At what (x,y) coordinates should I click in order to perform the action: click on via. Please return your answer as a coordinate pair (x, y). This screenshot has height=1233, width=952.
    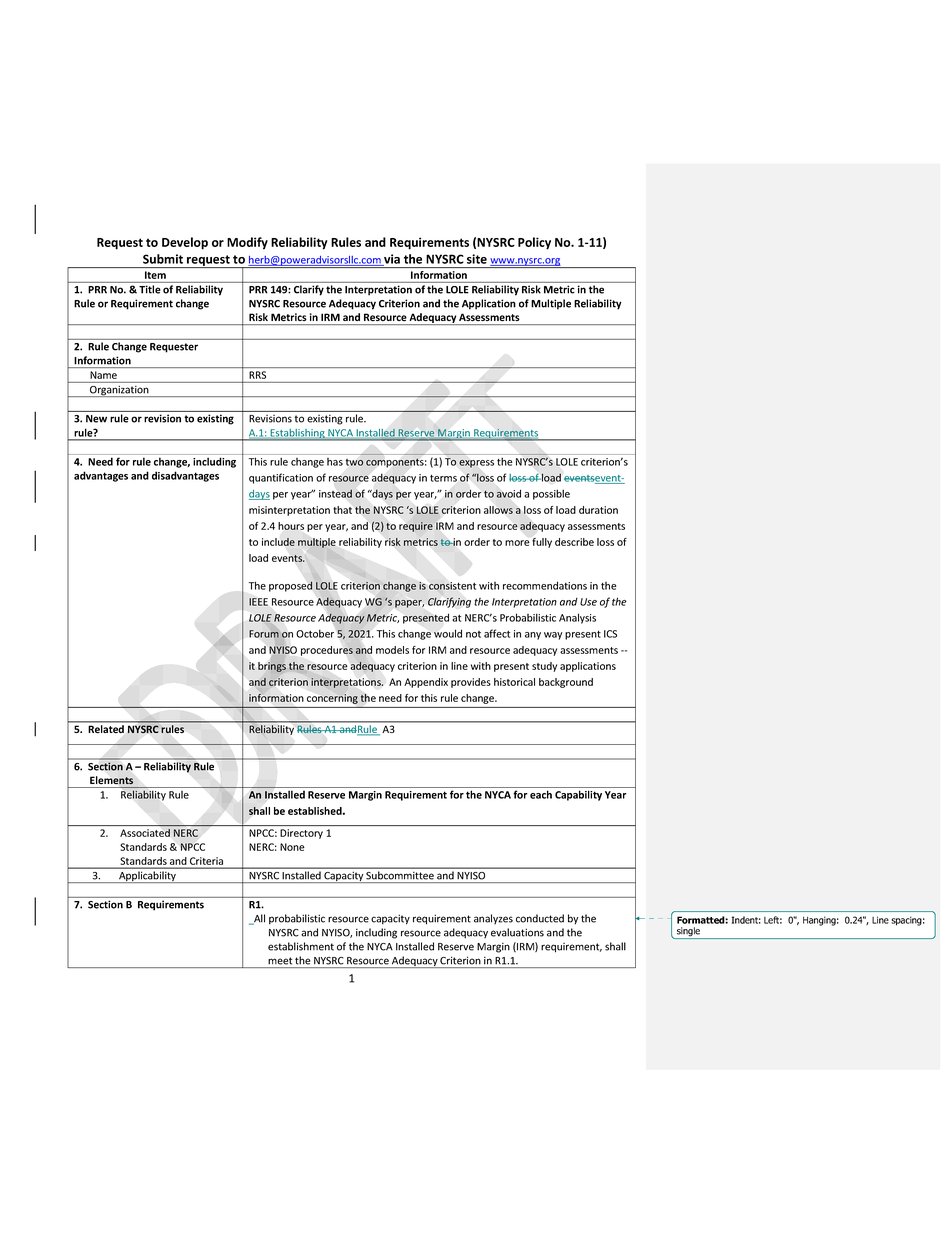
    Looking at the image, I should click on (391, 260).
